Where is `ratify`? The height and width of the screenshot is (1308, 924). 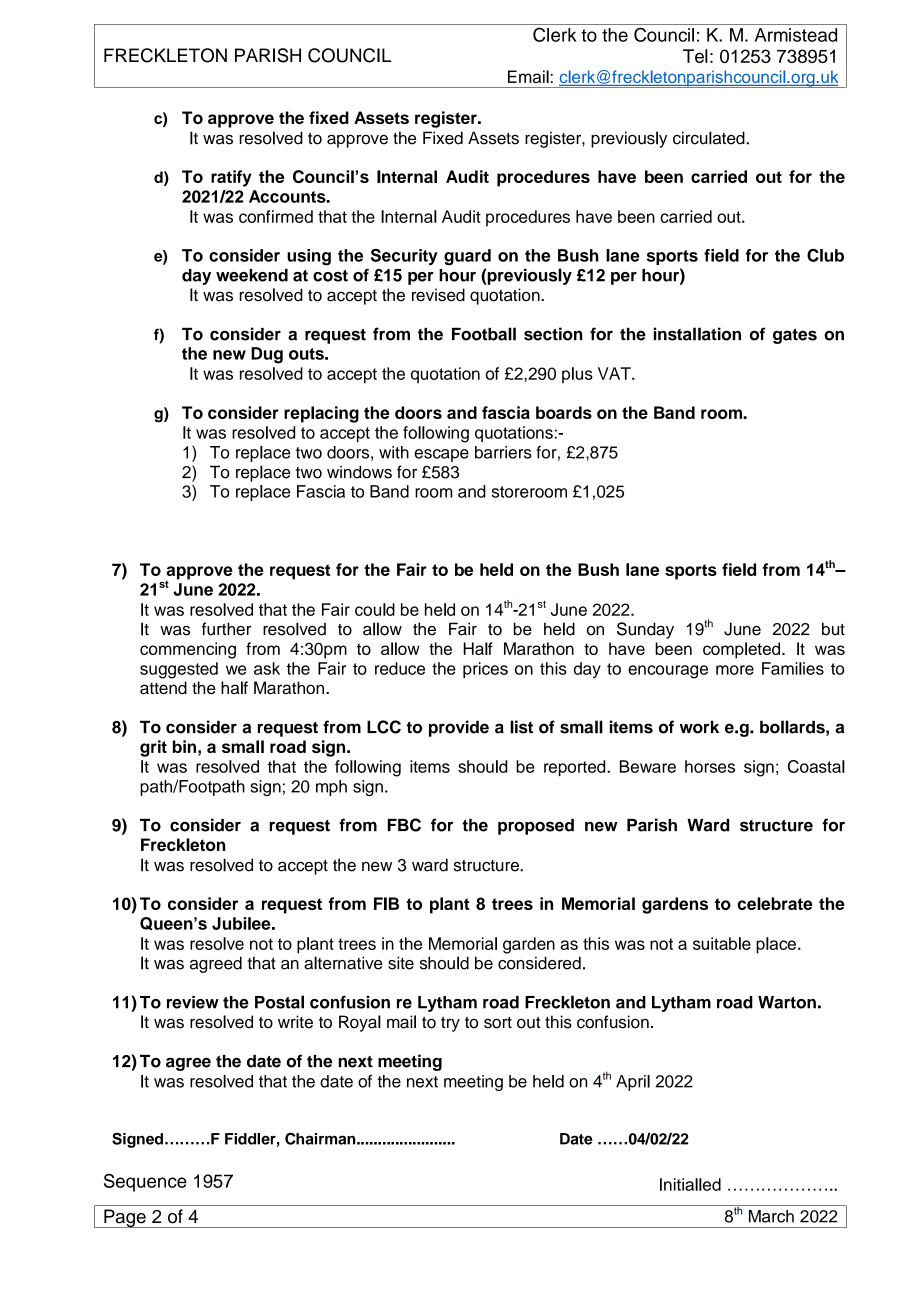
ratify is located at coordinates (231, 178).
